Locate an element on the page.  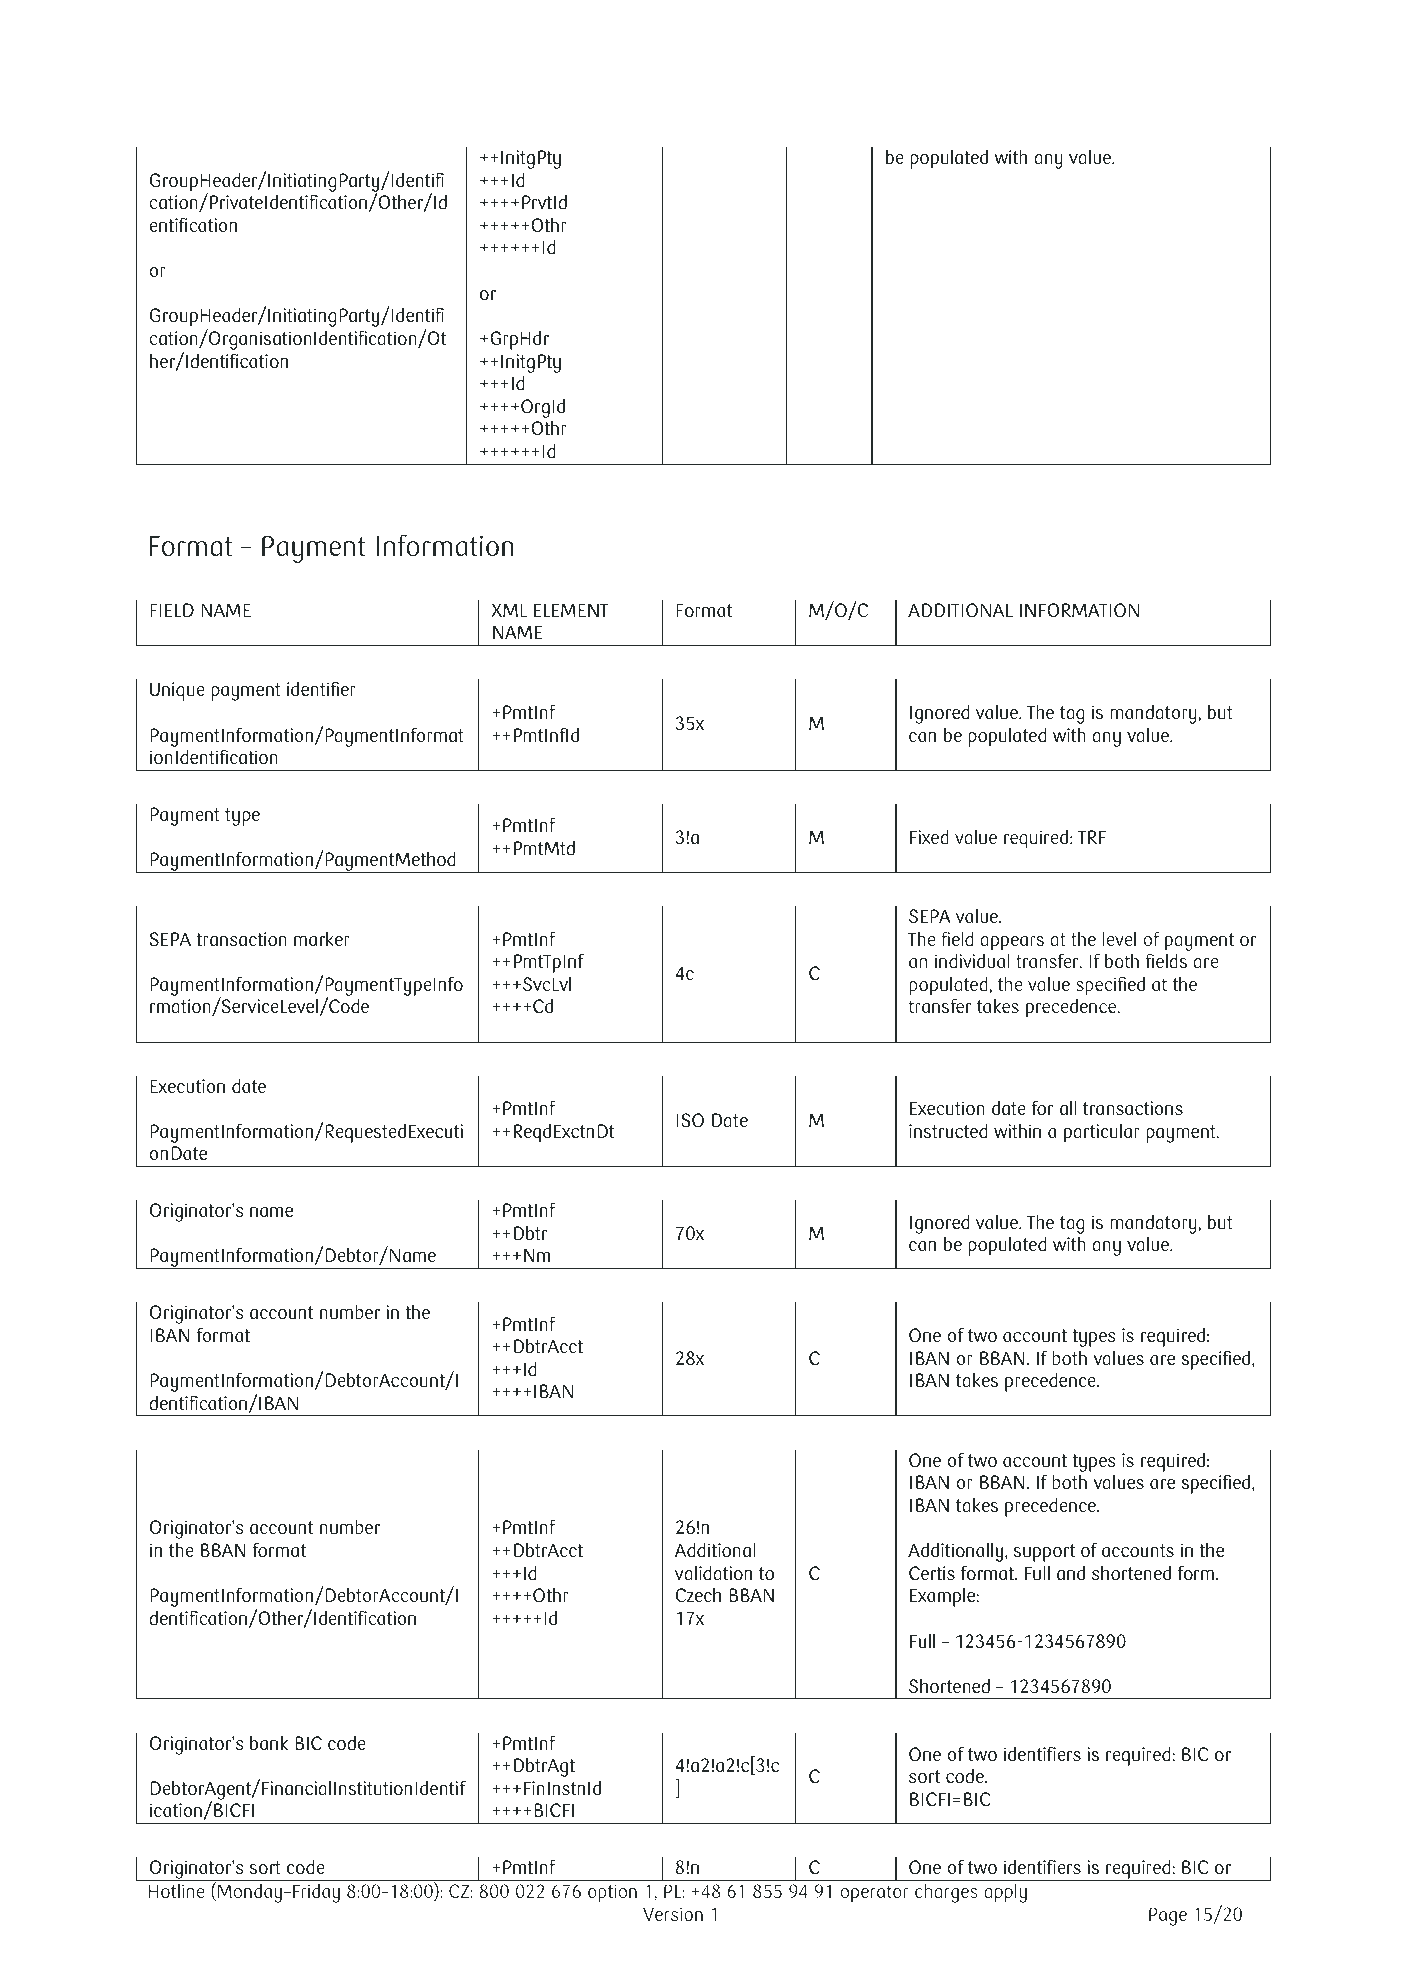
appears is located at coordinates (1012, 943).
